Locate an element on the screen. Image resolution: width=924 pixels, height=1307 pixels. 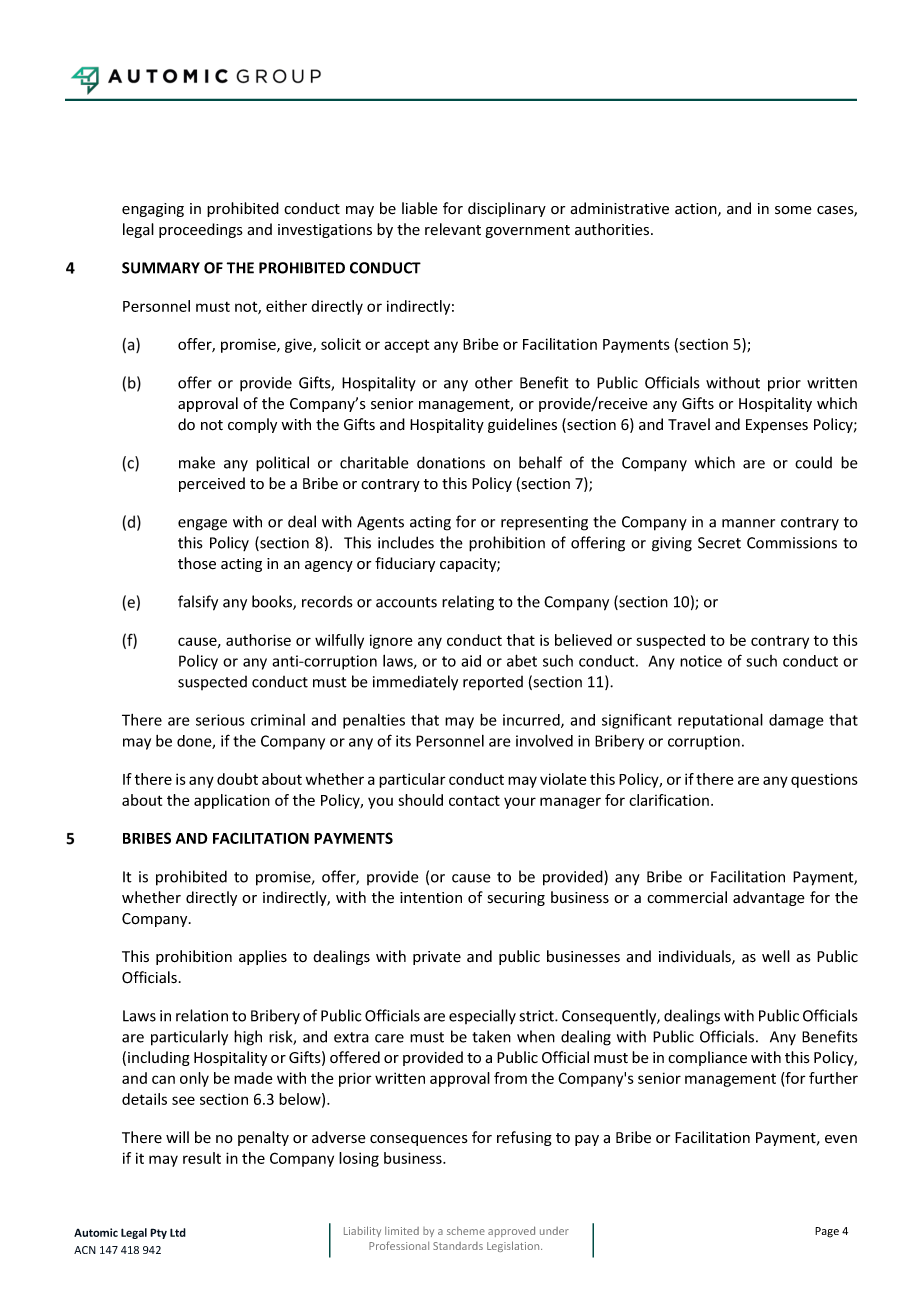
Ltd is located at coordinates (178, 1232).
